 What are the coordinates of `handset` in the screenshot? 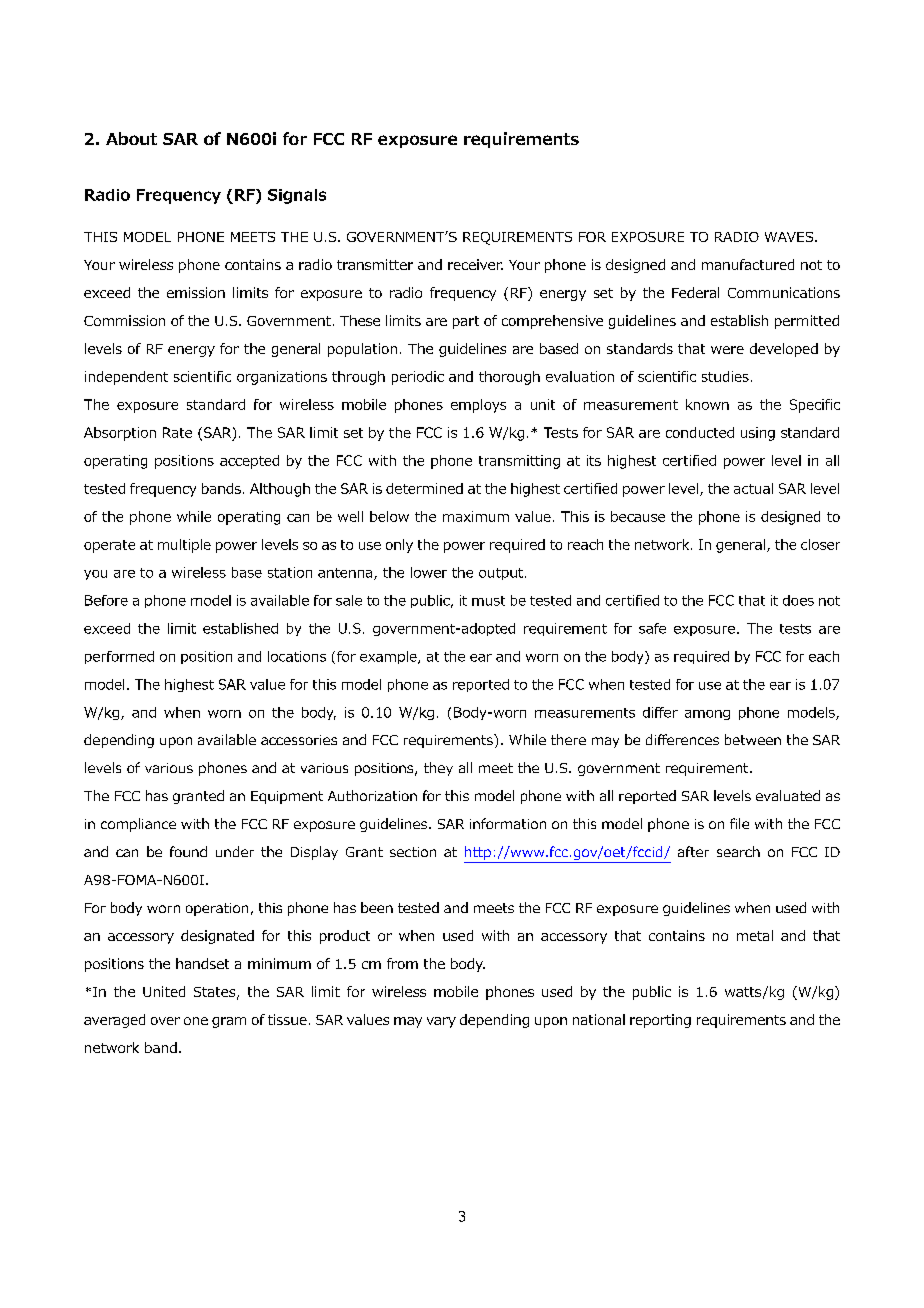 It's located at (202, 963).
